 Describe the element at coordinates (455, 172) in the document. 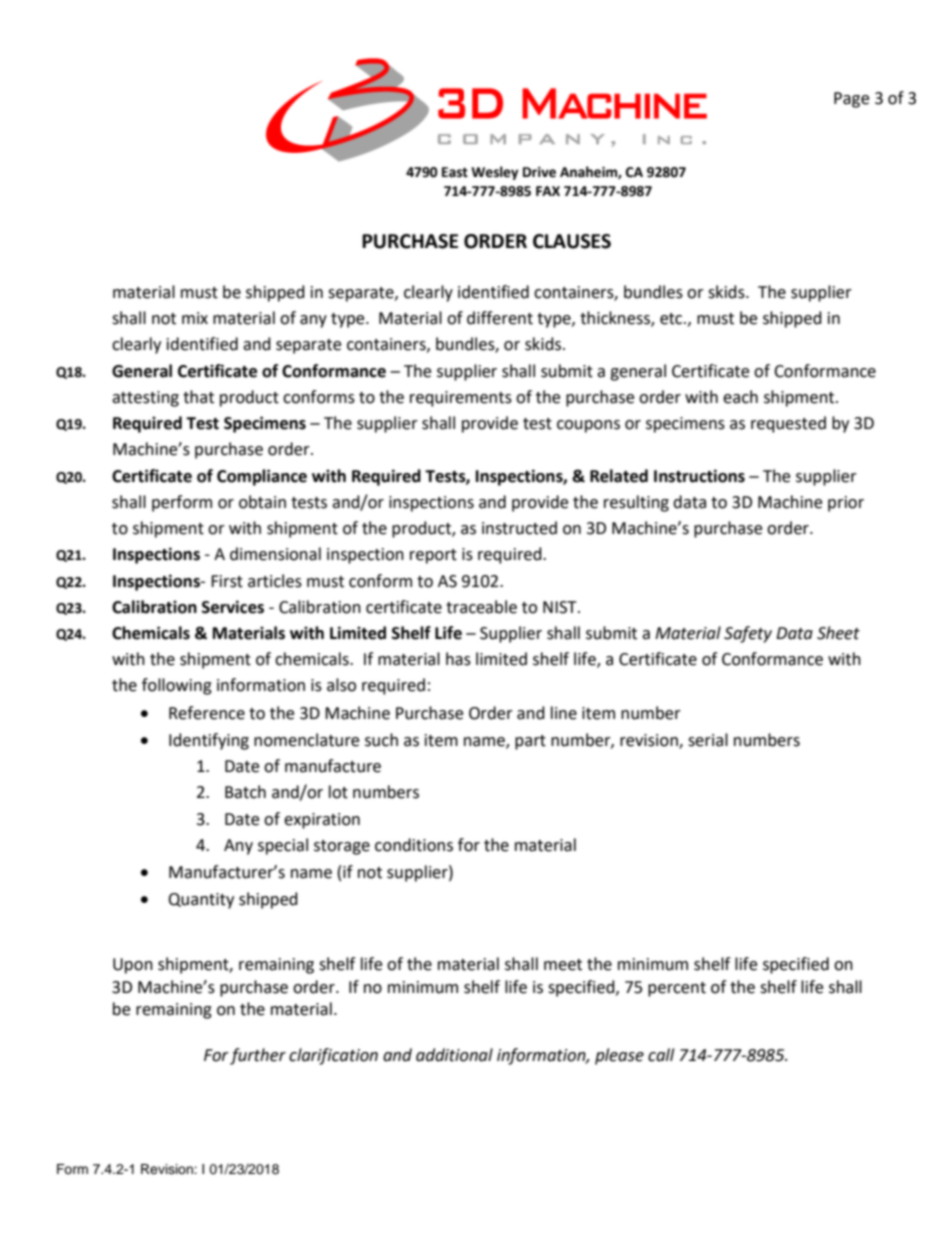

I see `East` at that location.
